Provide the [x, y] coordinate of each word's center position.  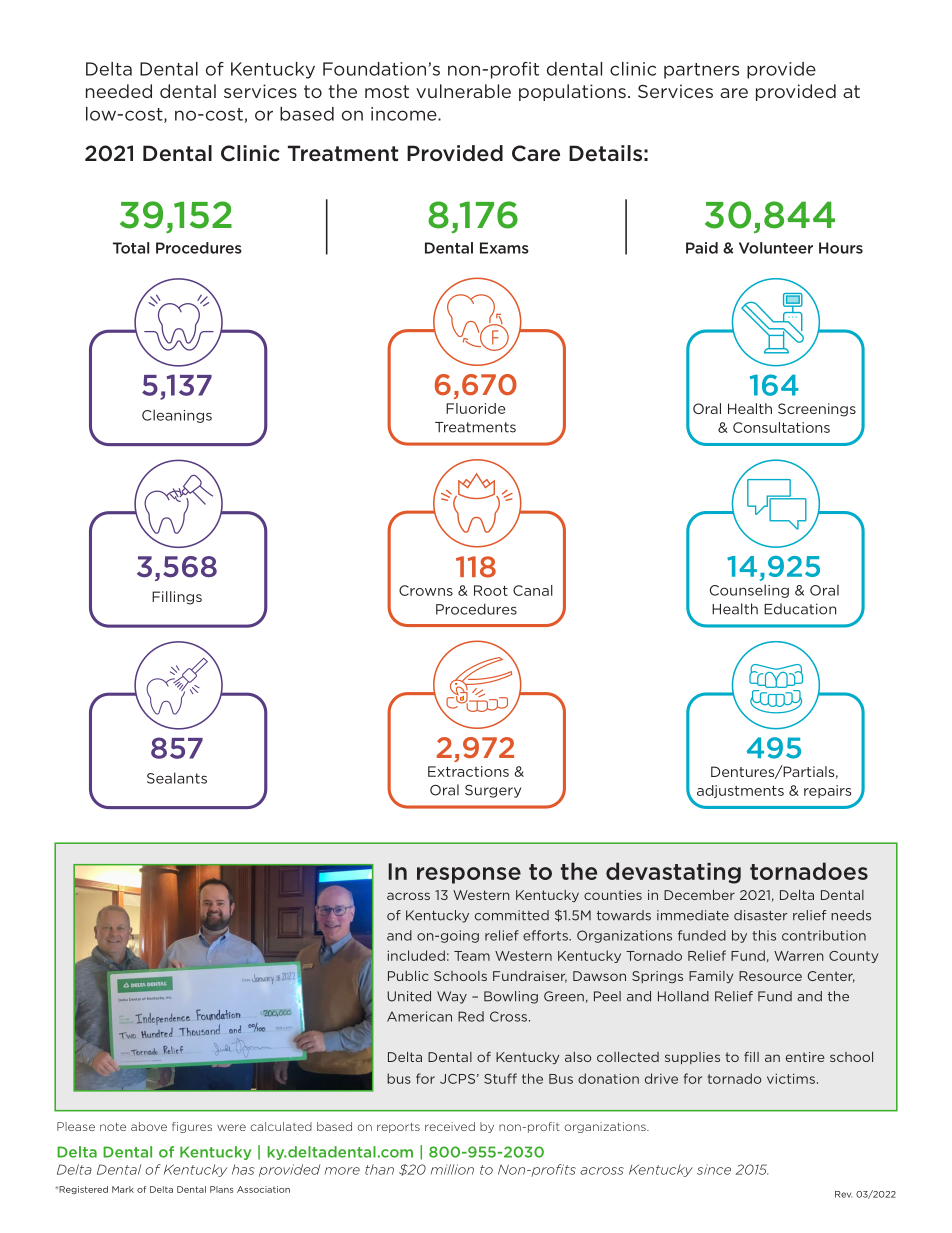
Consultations [781, 427]
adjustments [740, 791]
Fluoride [475, 408]
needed [119, 91]
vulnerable [463, 91]
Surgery [493, 791]
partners [701, 71]
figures [192, 1127]
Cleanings [177, 416]
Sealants [177, 778]
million [452, 1169]
